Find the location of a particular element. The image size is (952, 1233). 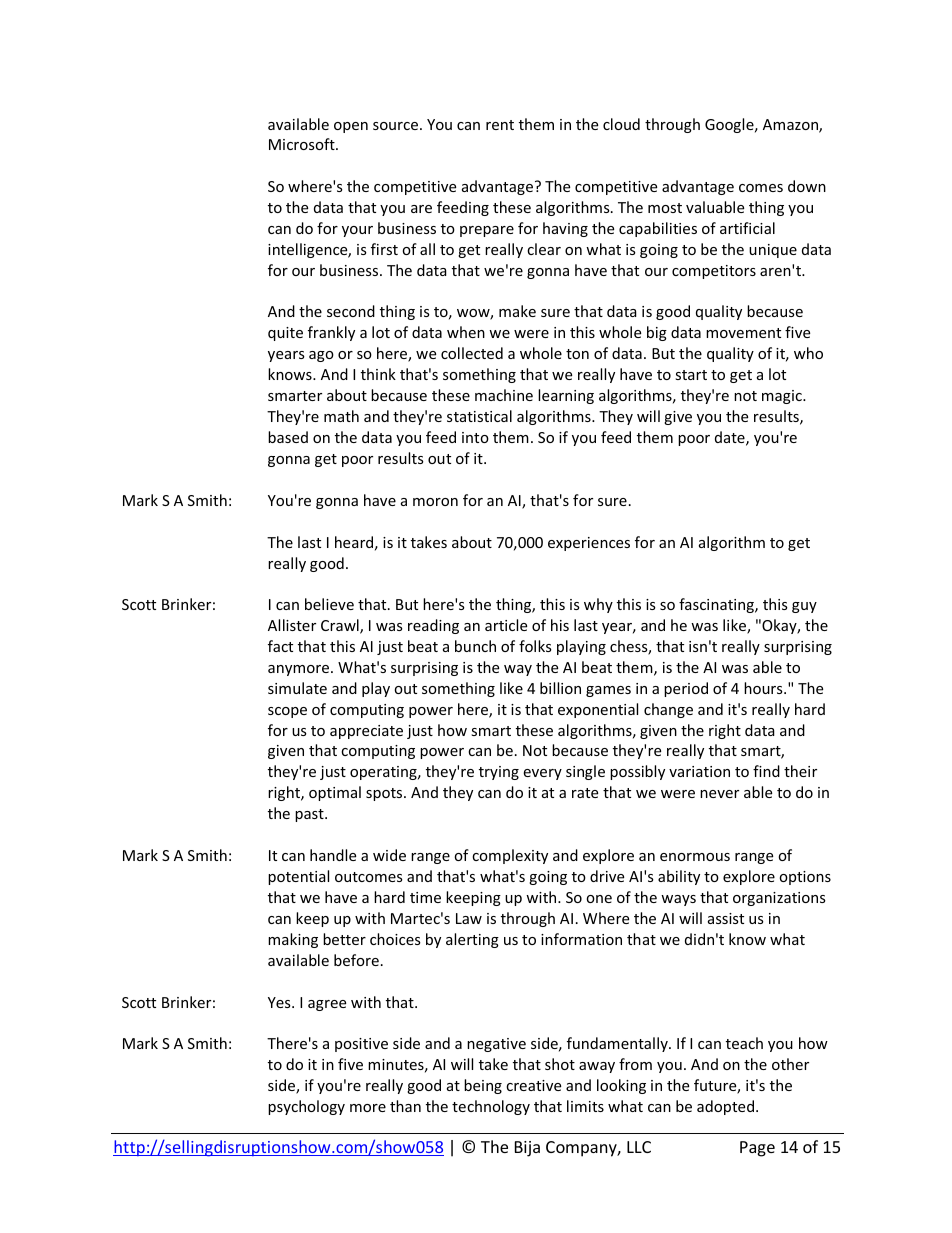

never is located at coordinates (719, 794).
